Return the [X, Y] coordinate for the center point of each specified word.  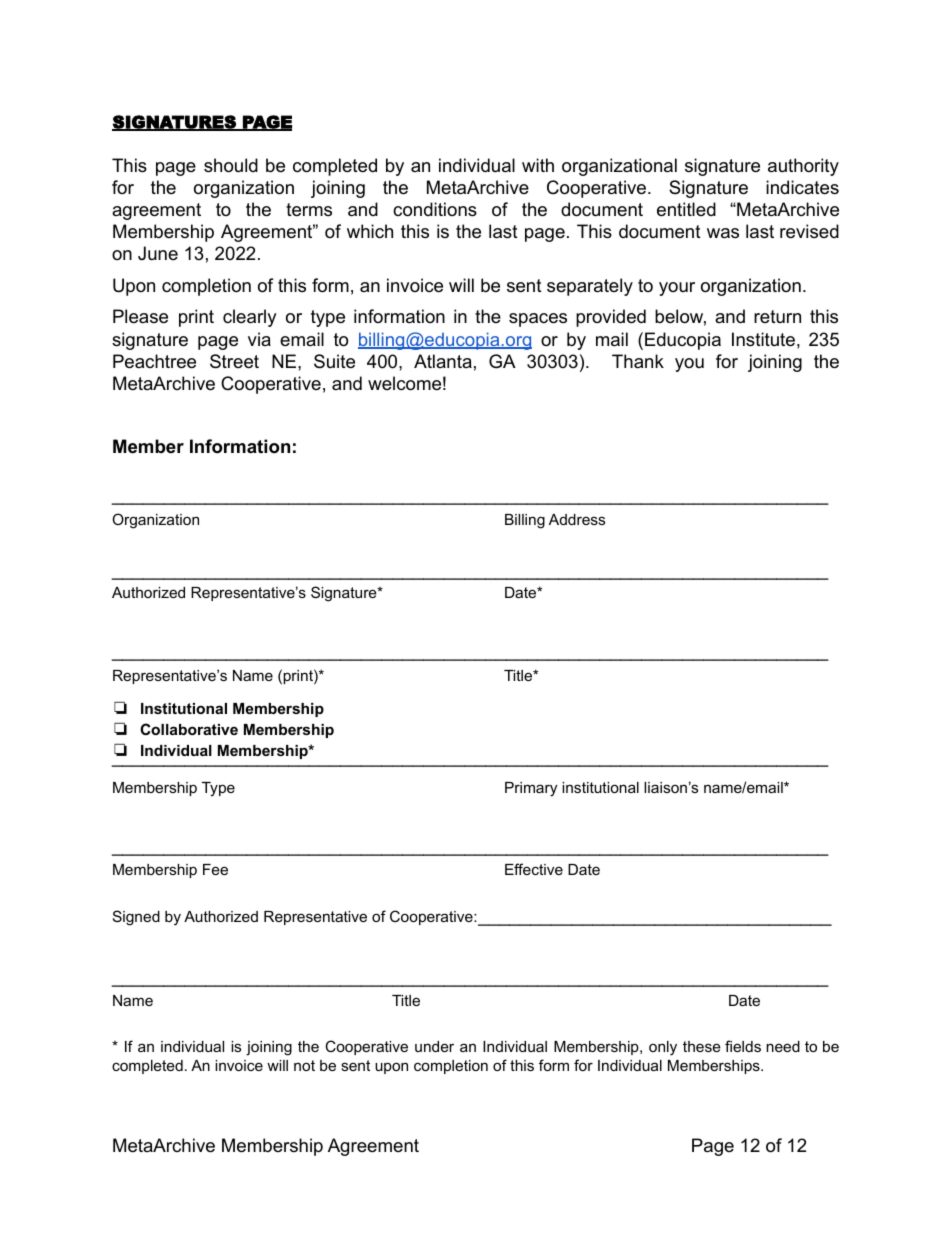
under [434, 1046]
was [723, 233]
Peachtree [154, 361]
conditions [435, 209]
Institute [763, 339]
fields [743, 1046]
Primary [531, 789]
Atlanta [443, 361]
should [231, 165]
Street [234, 361]
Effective [534, 869]
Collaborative [189, 729]
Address [577, 519]
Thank [638, 361]
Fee [215, 869]
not [304, 1065]
